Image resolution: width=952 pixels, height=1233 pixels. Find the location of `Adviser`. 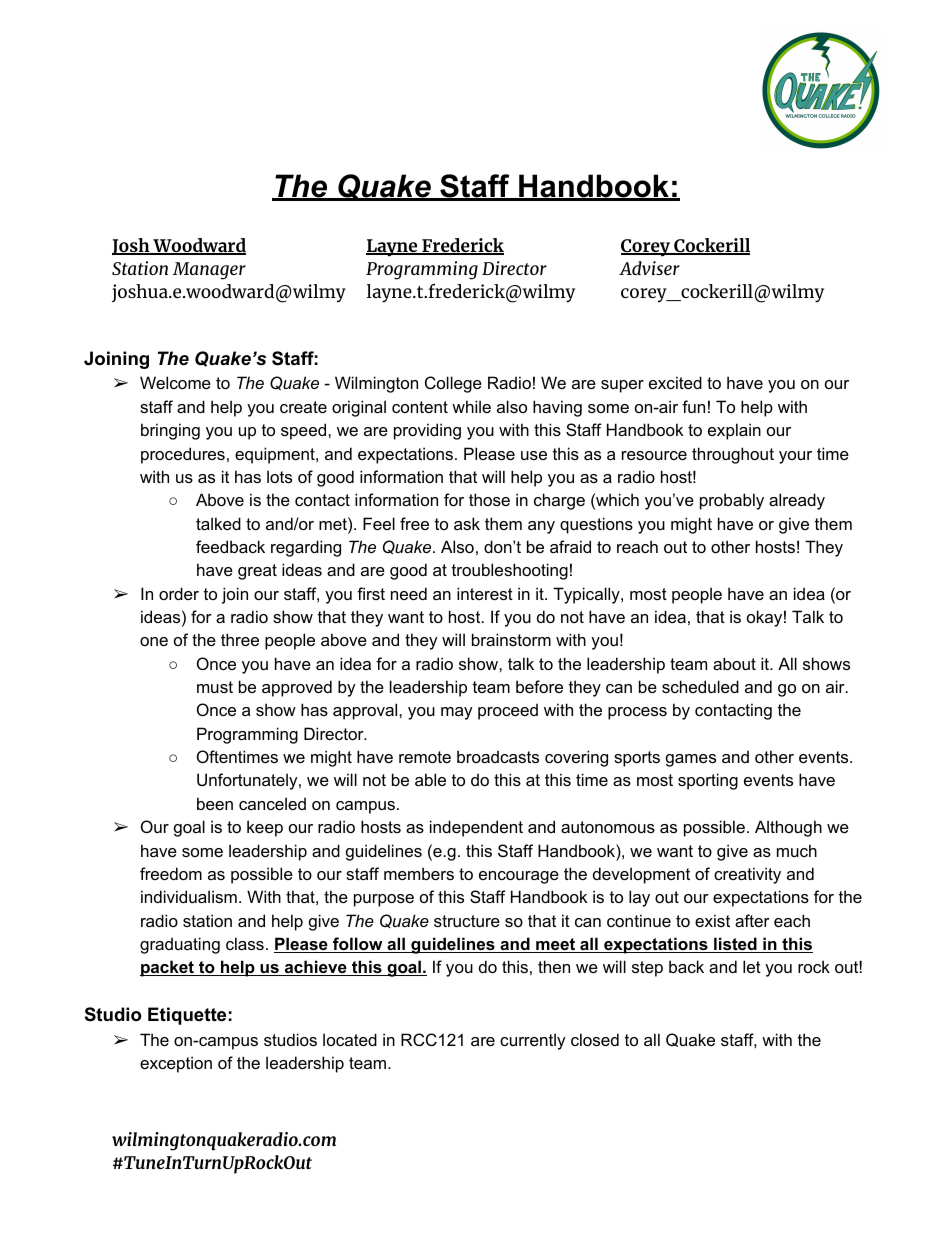

Adviser is located at coordinates (649, 268).
